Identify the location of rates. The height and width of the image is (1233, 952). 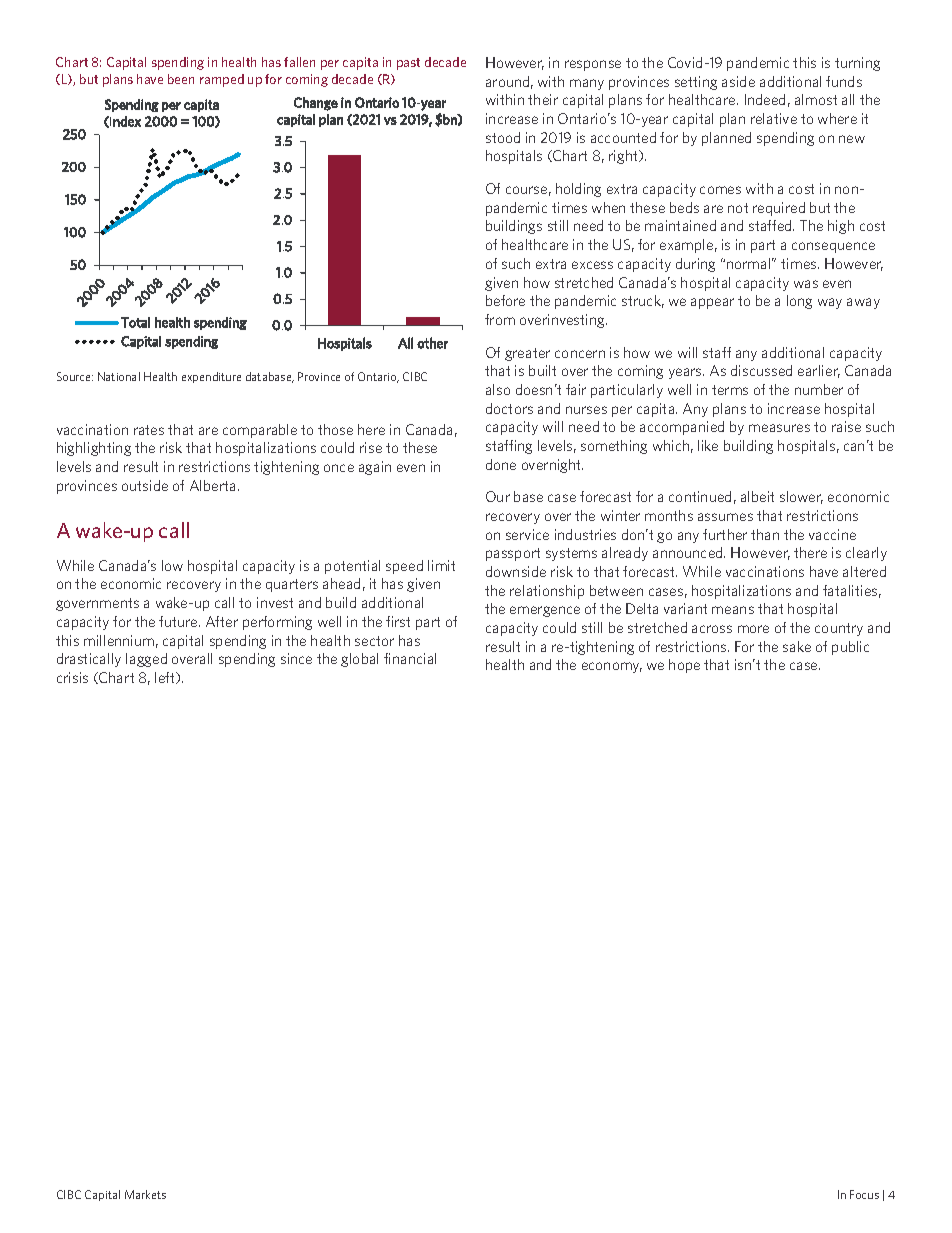
(149, 430).
